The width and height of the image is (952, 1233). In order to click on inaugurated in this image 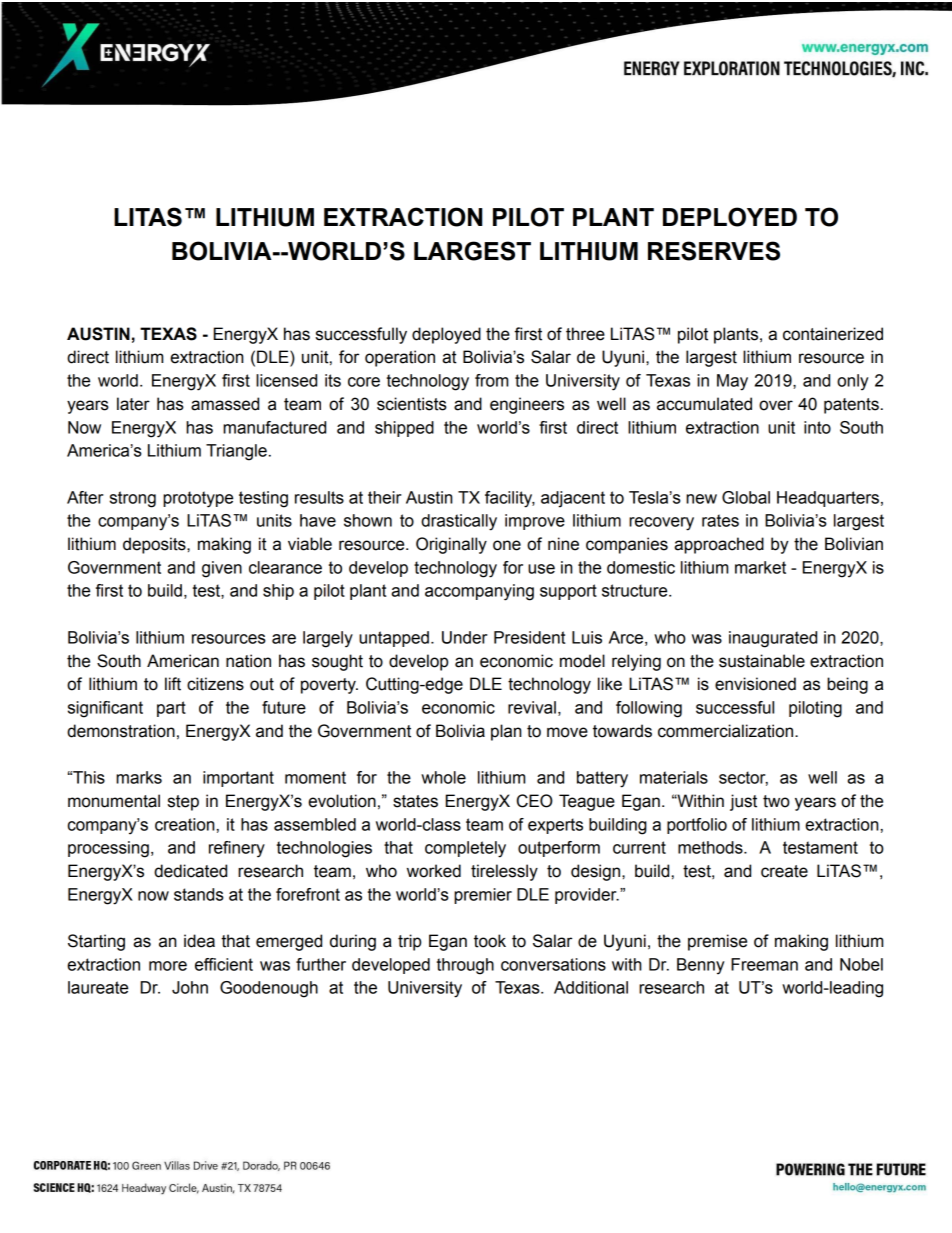, I will do `click(773, 639)`.
